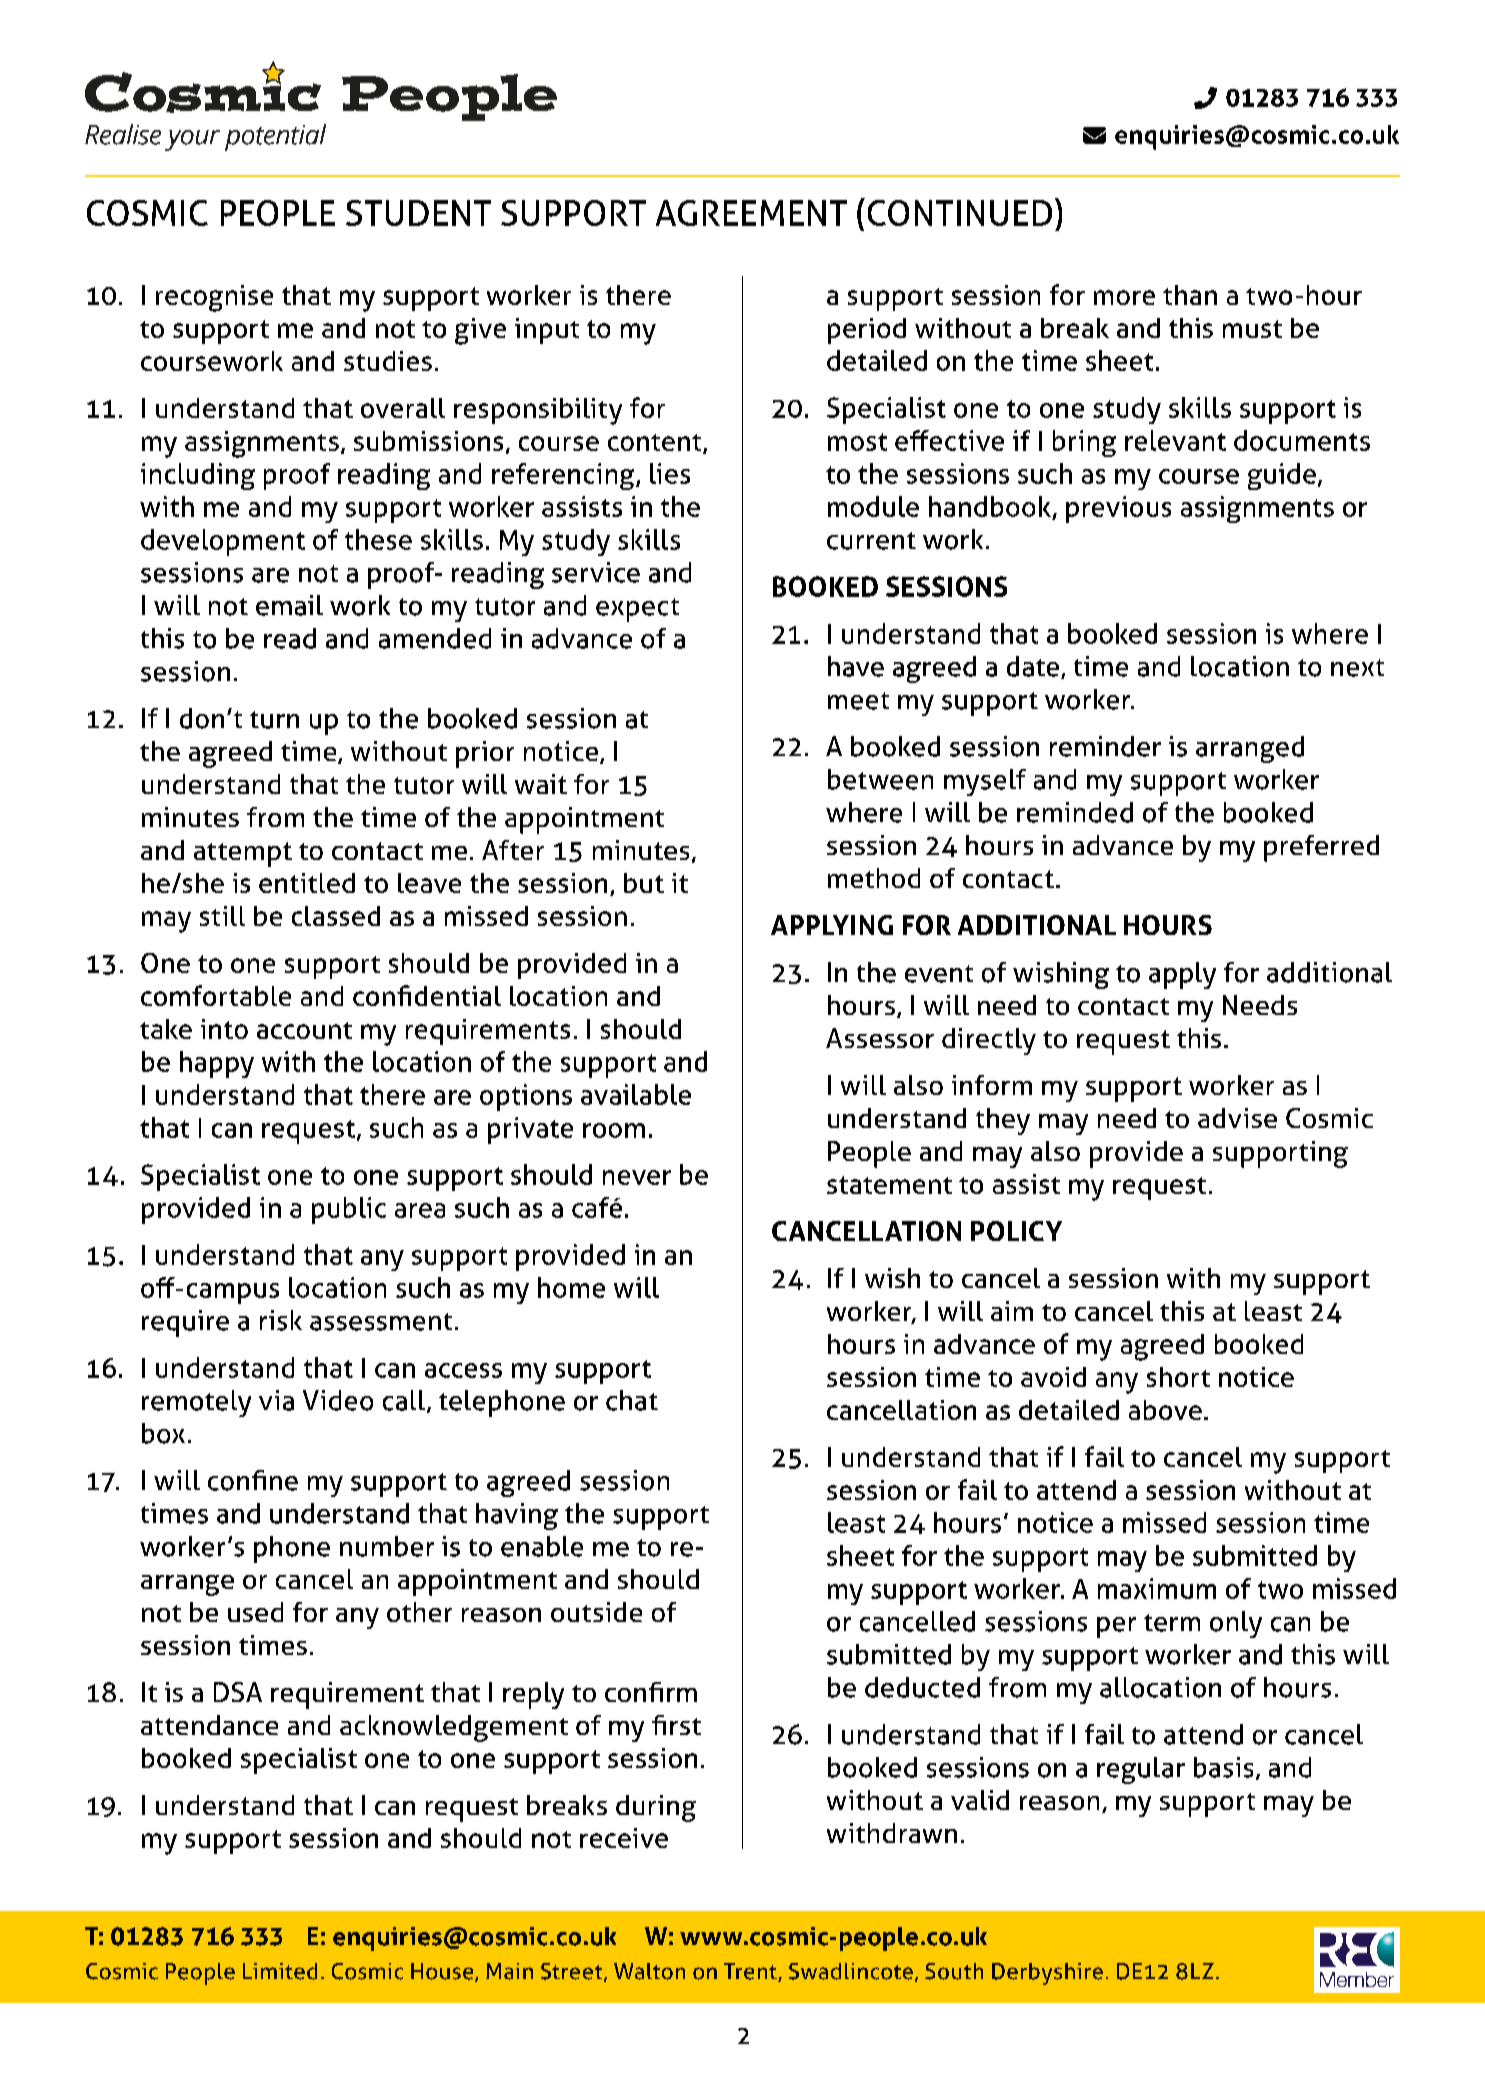 This page has height=2100, width=1485. Describe the element at coordinates (280, 1971) in the page. I see `Limited` at that location.
